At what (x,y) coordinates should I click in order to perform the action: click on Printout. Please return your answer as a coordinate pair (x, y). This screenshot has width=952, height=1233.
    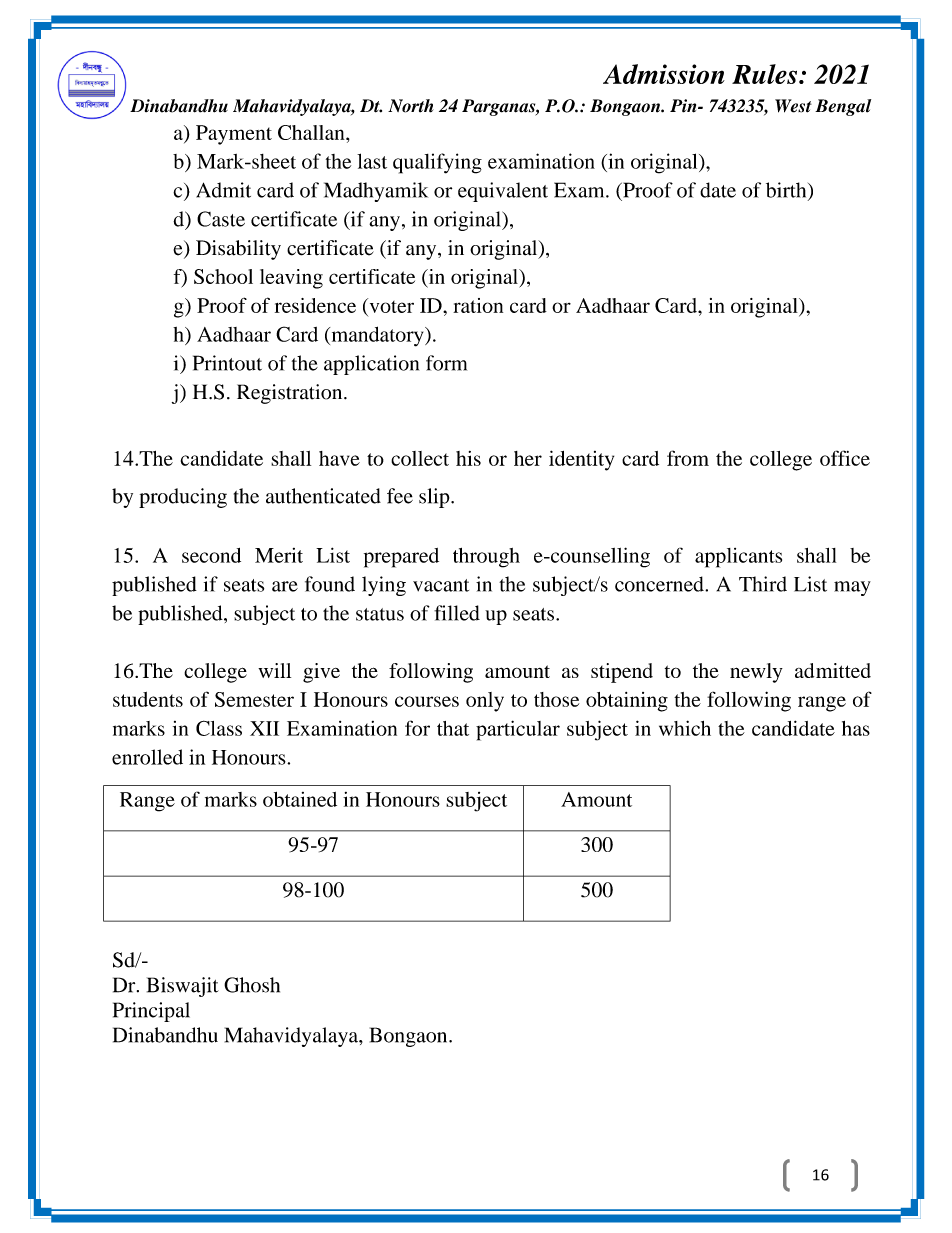
    Looking at the image, I should click on (227, 363).
